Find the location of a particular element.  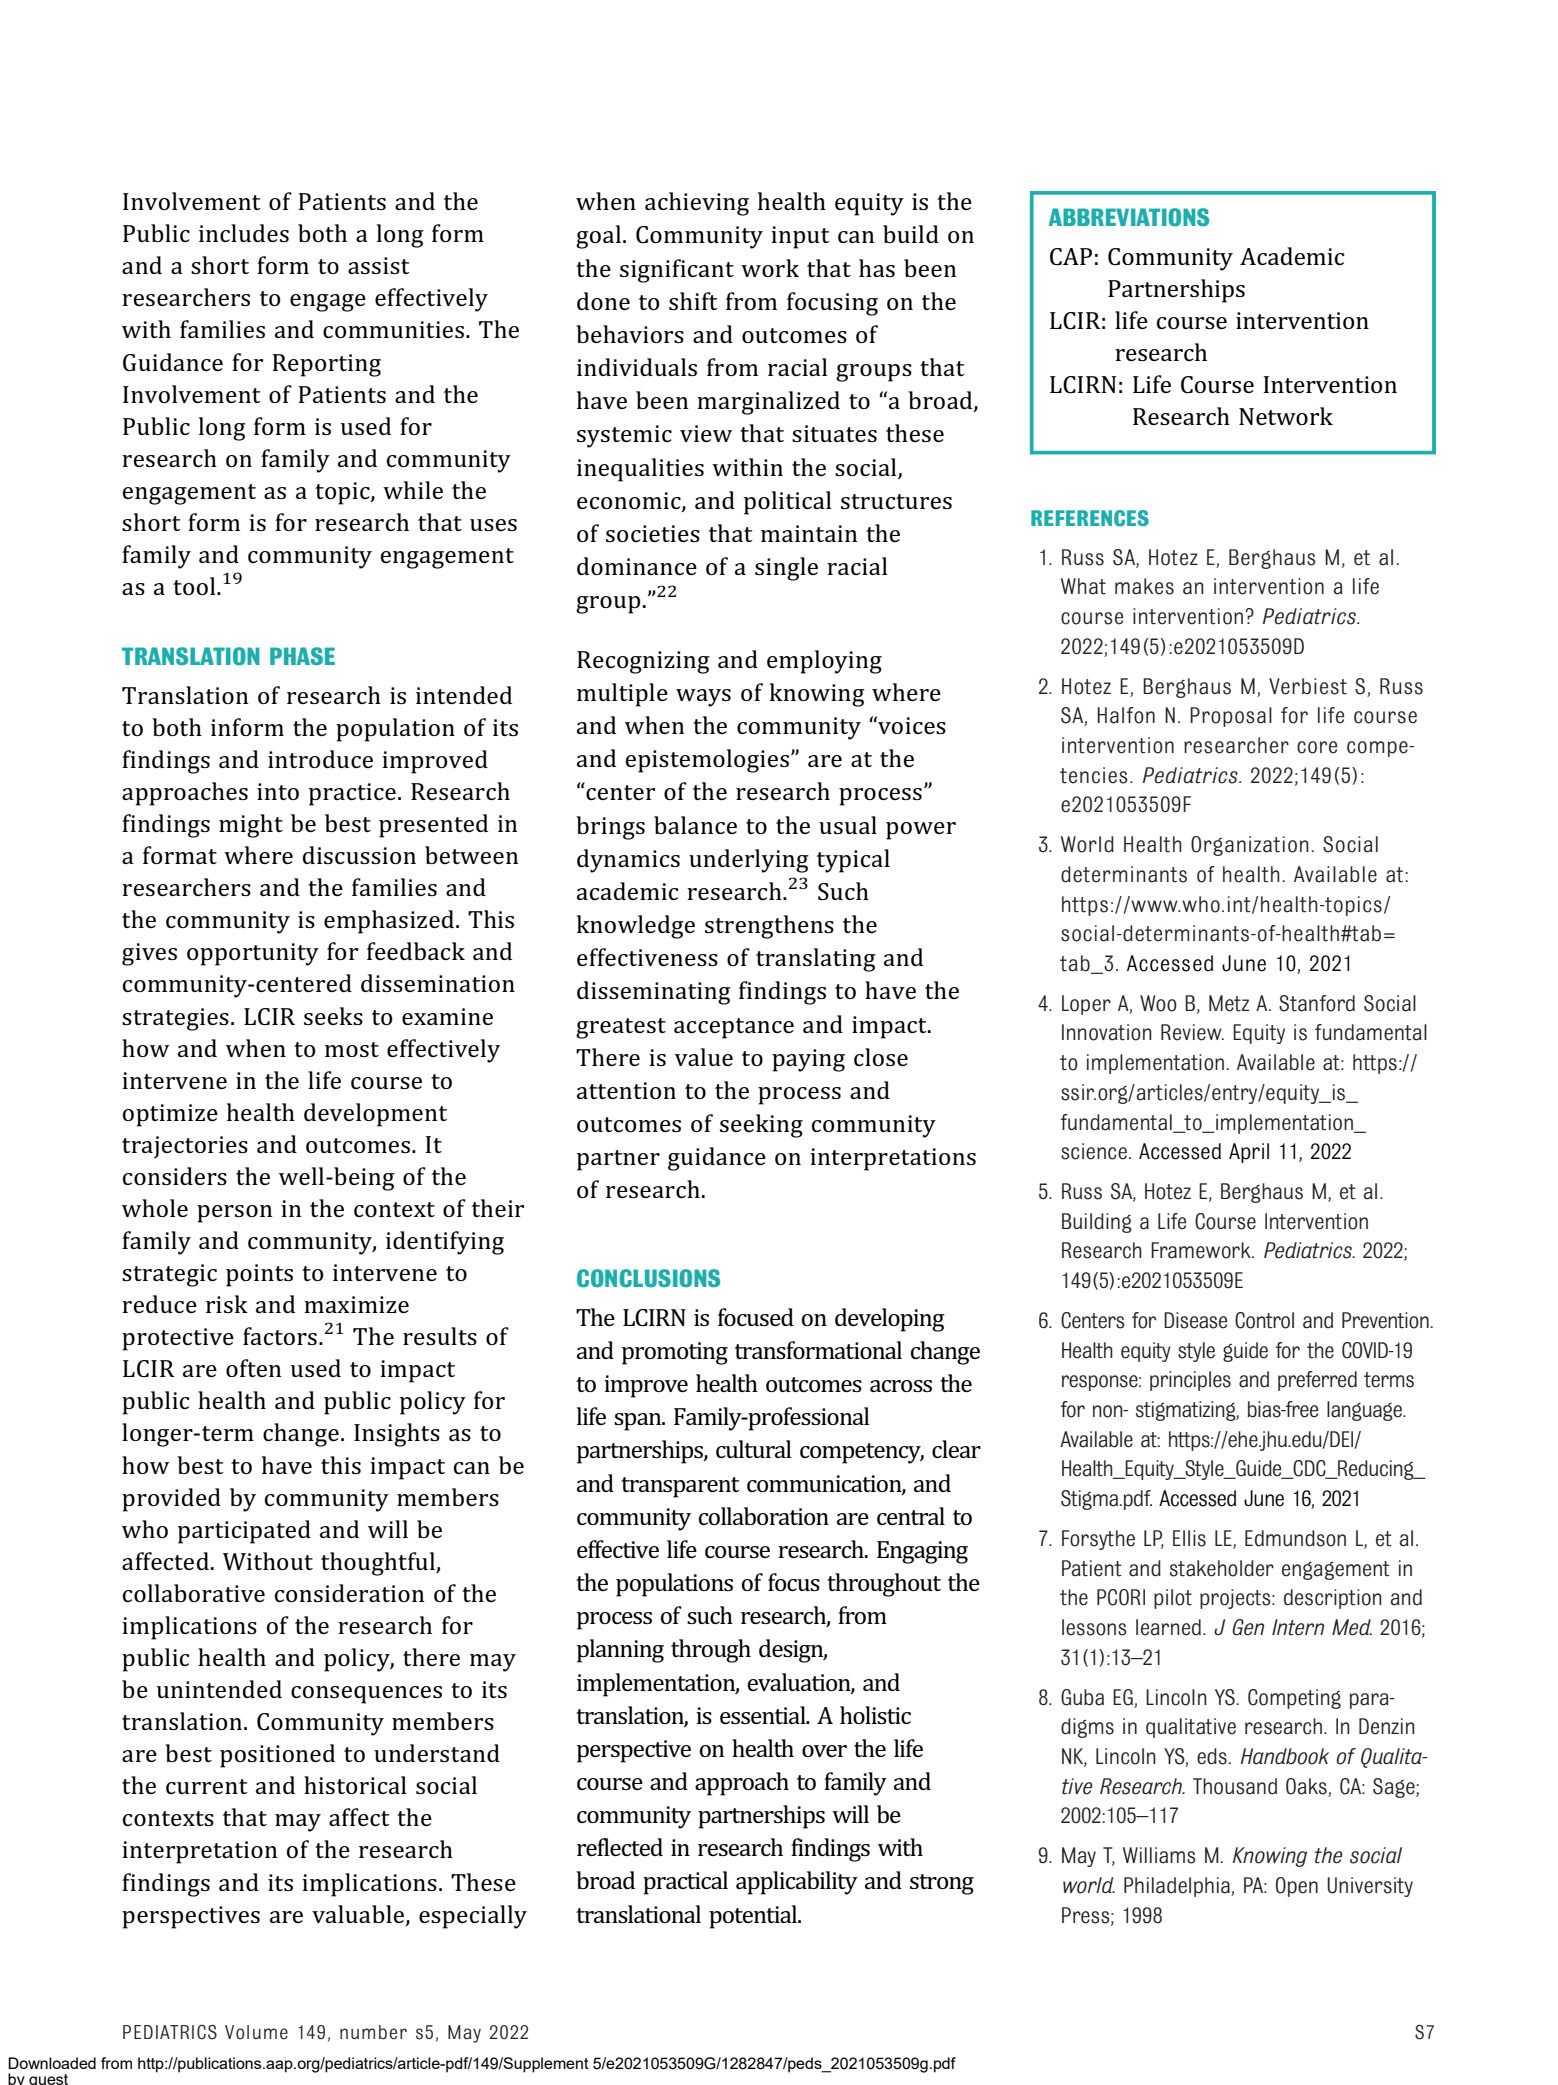

stakeholder is located at coordinates (1222, 1568).
